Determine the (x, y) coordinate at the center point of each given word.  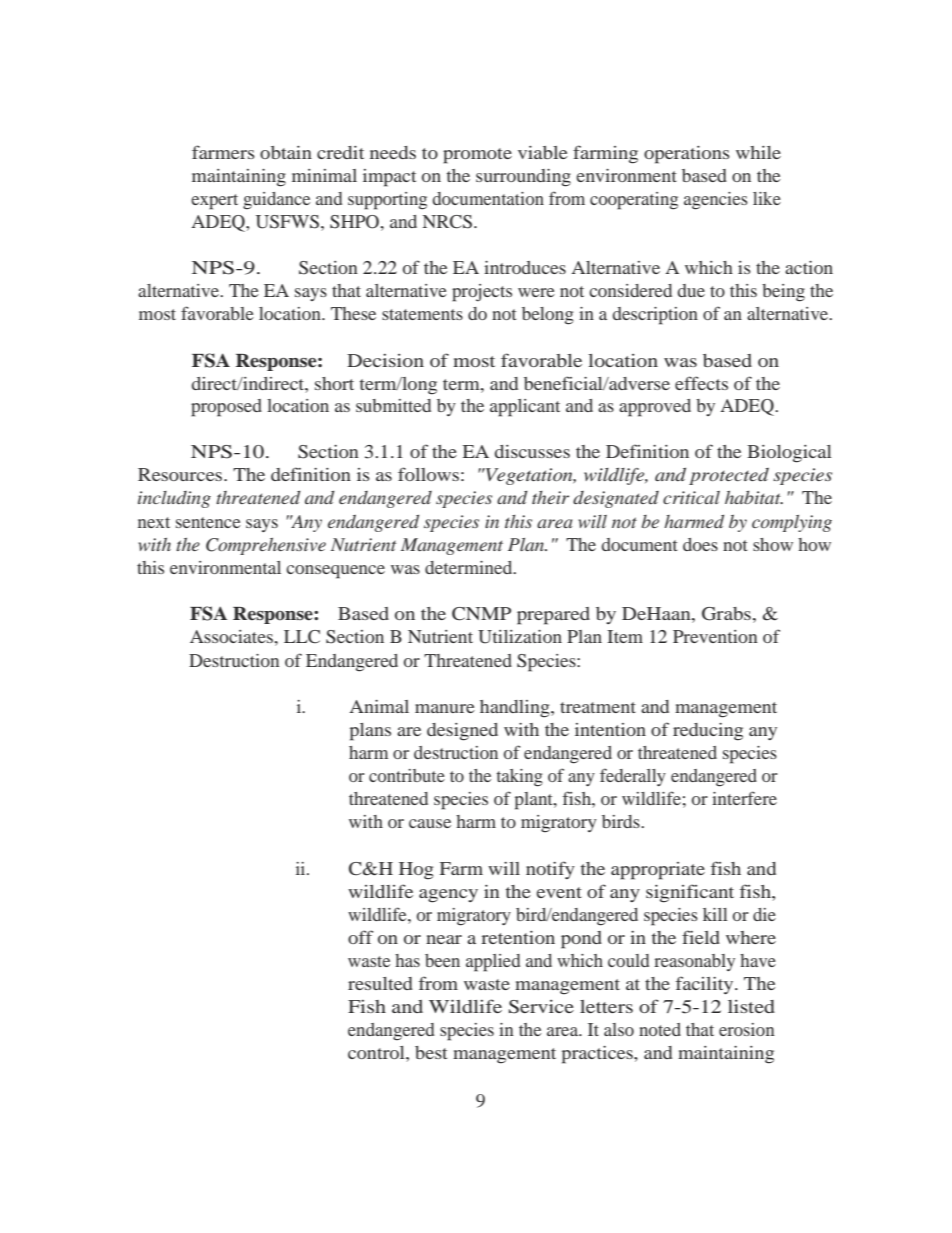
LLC (302, 637)
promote (477, 156)
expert (214, 202)
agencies (716, 201)
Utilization (520, 637)
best (431, 1052)
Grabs (726, 614)
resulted (380, 983)
